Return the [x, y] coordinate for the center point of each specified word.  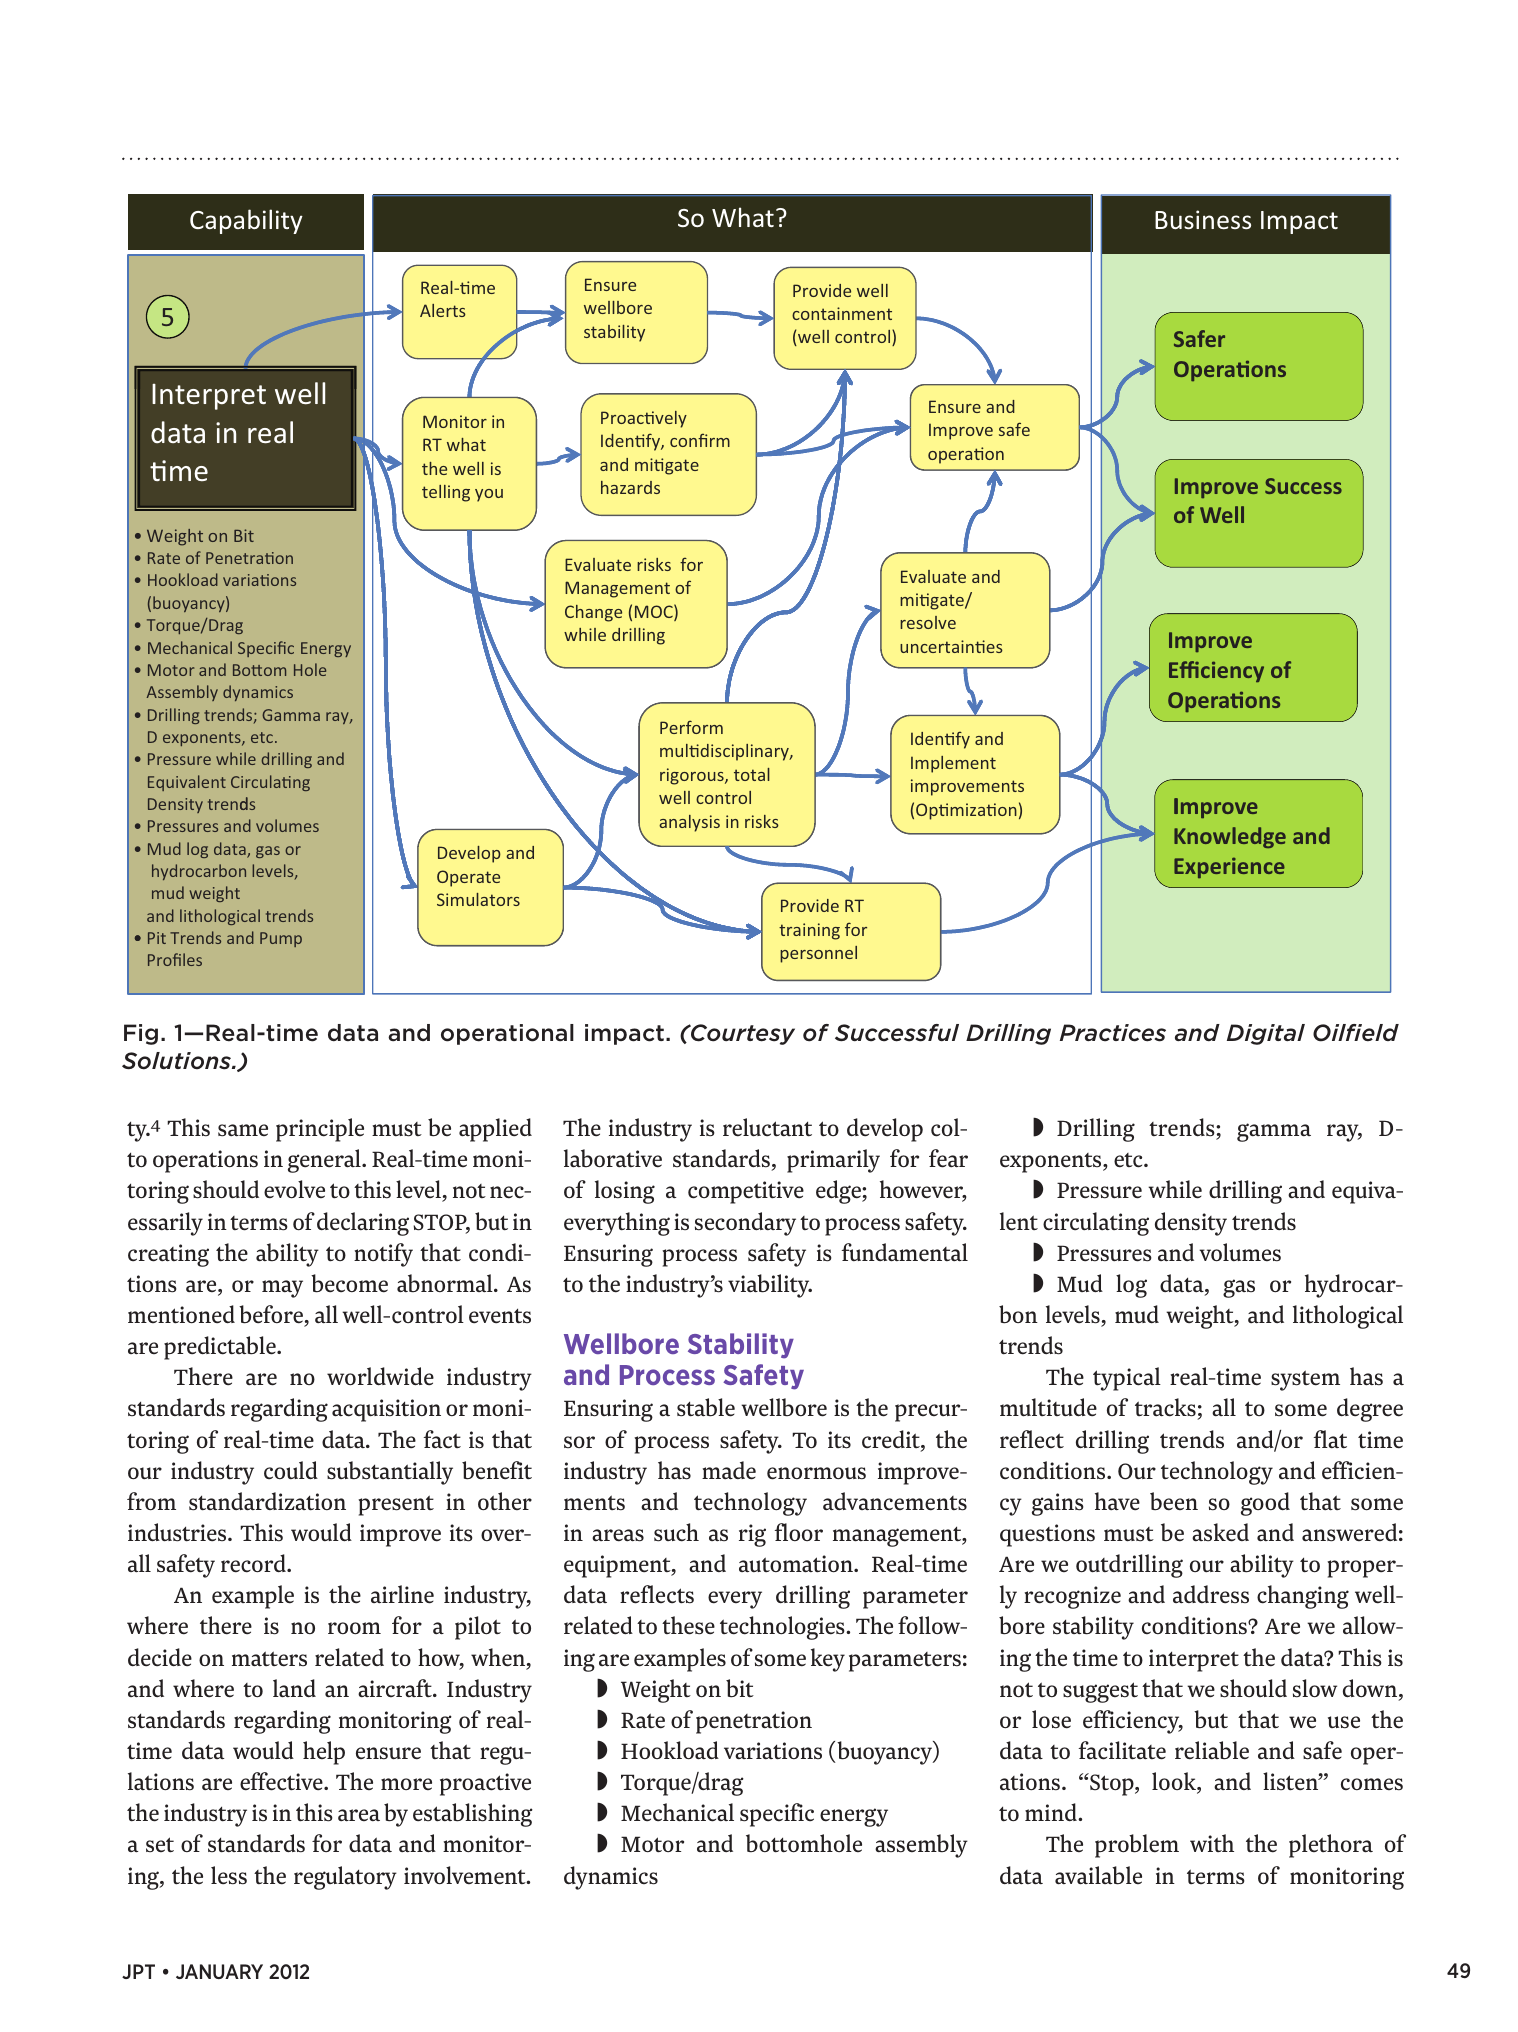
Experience [1229, 867]
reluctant [767, 1127]
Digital [1266, 1034]
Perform [691, 727]
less [229, 1875]
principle [320, 1130]
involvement [466, 1875]
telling [446, 493]
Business [1203, 219]
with [1212, 1843]
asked [1220, 1532]
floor [799, 1532]
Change [593, 613]
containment [842, 313]
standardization [267, 1501]
